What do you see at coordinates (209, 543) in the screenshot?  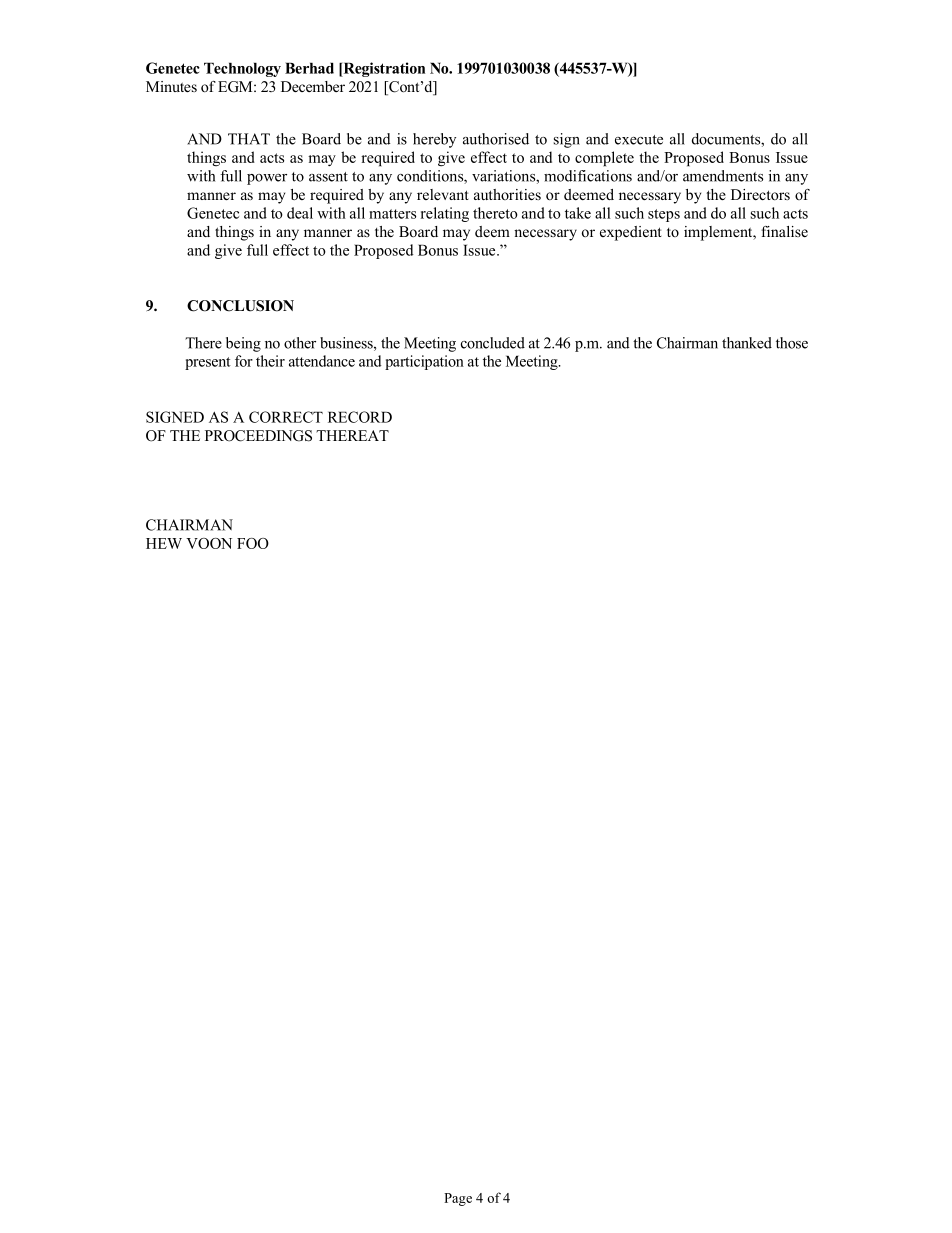 I see `VOON` at bounding box center [209, 543].
